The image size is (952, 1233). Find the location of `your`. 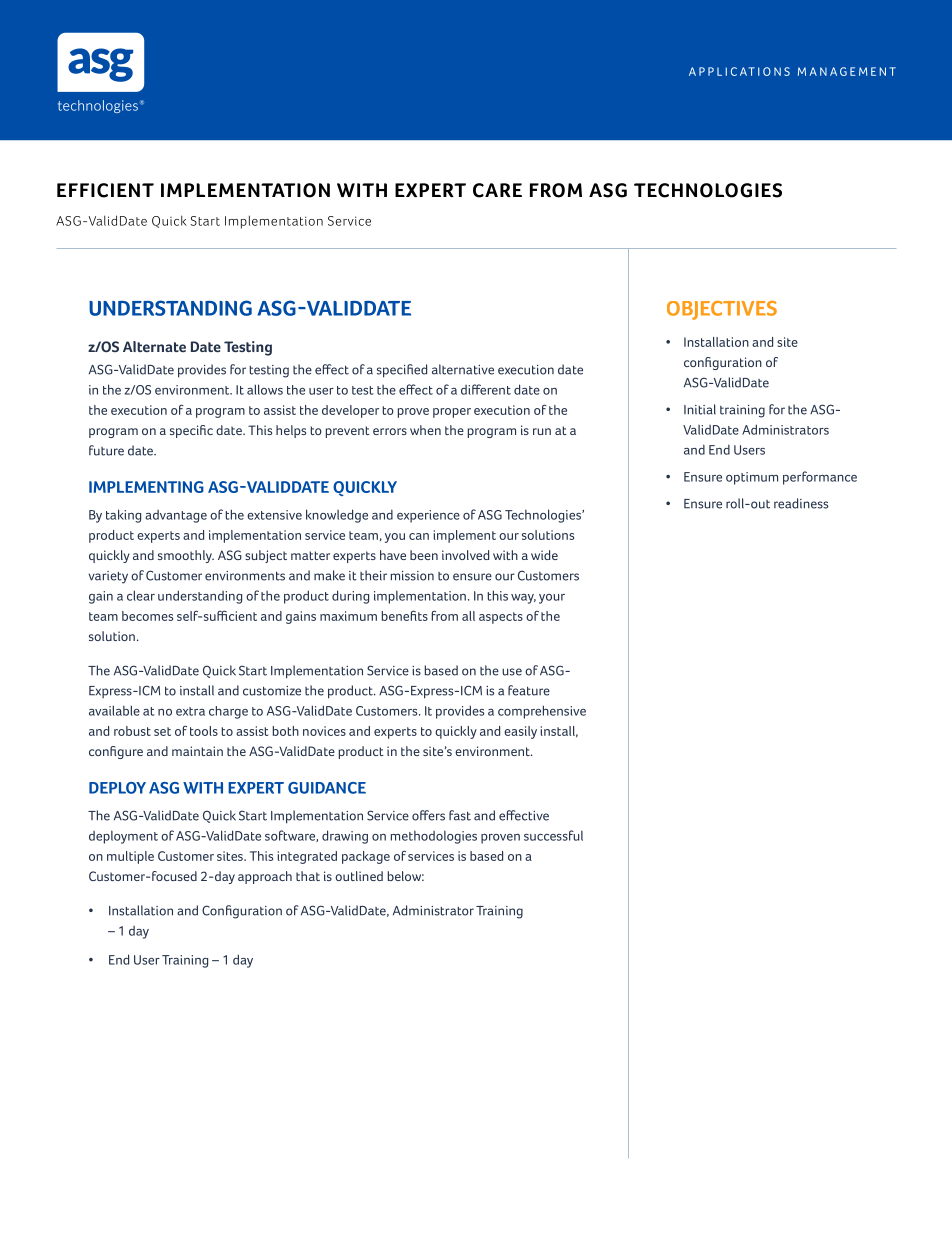

your is located at coordinates (552, 599).
